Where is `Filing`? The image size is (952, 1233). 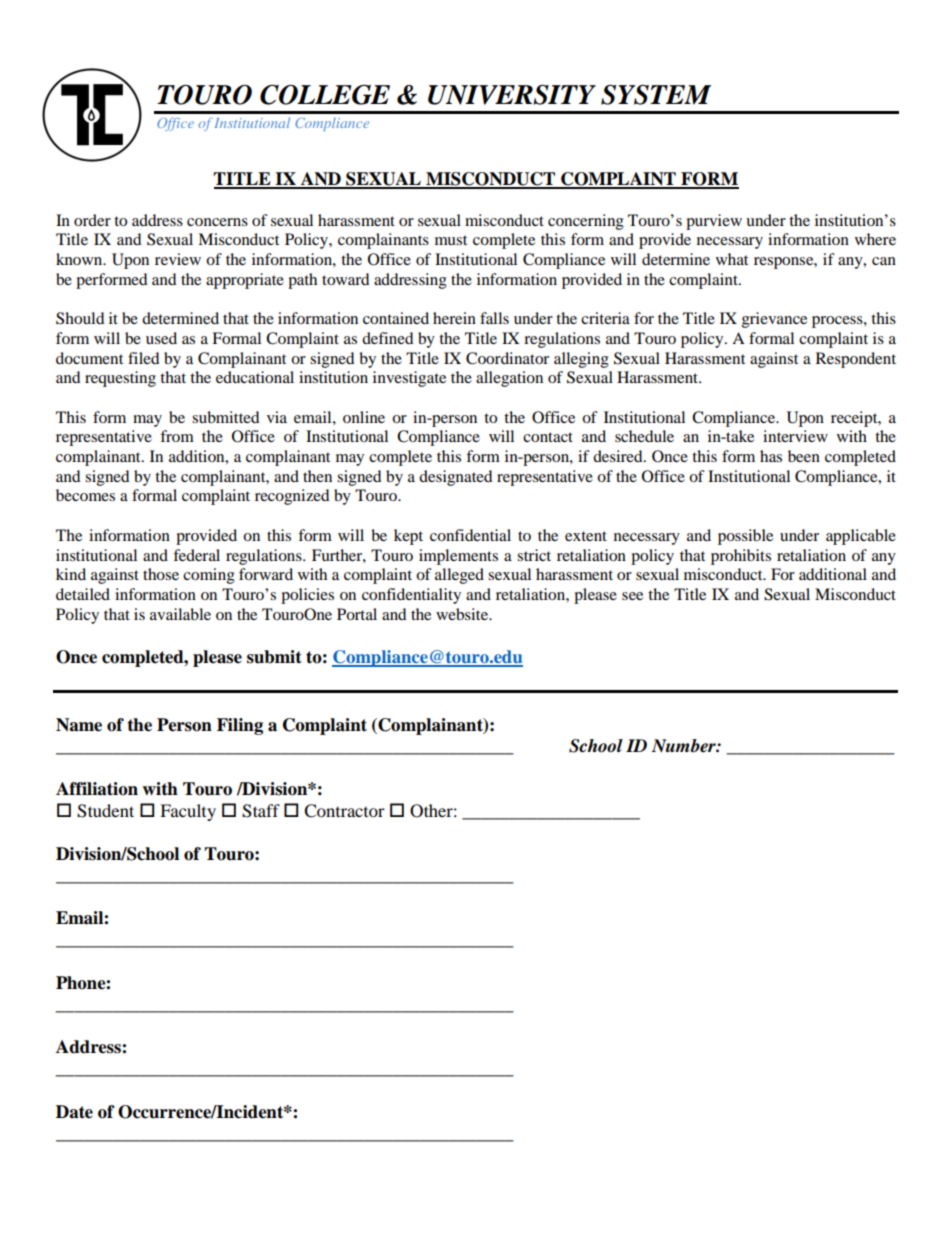 Filing is located at coordinates (240, 726).
